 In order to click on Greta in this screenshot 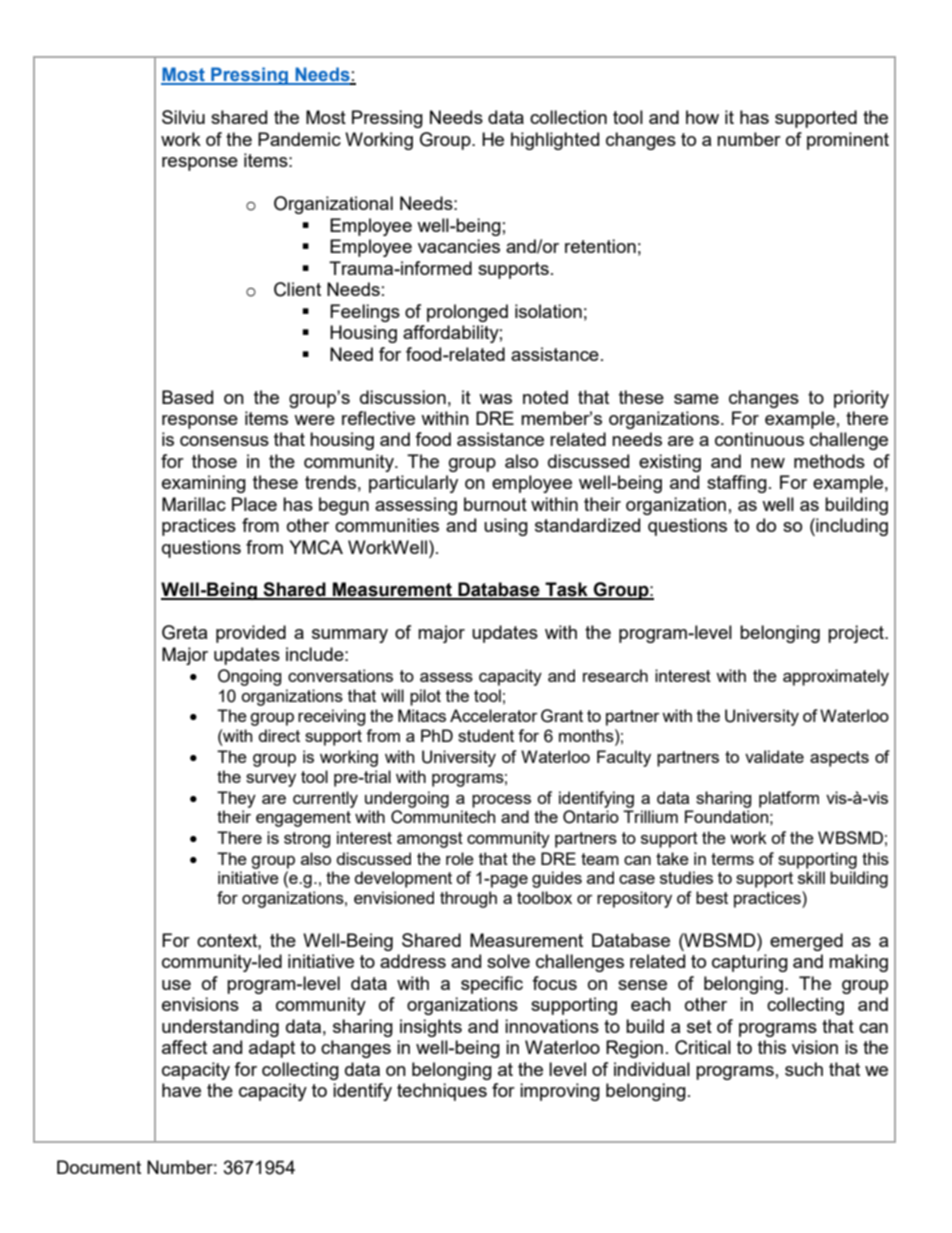, I will do `click(184, 632)`.
